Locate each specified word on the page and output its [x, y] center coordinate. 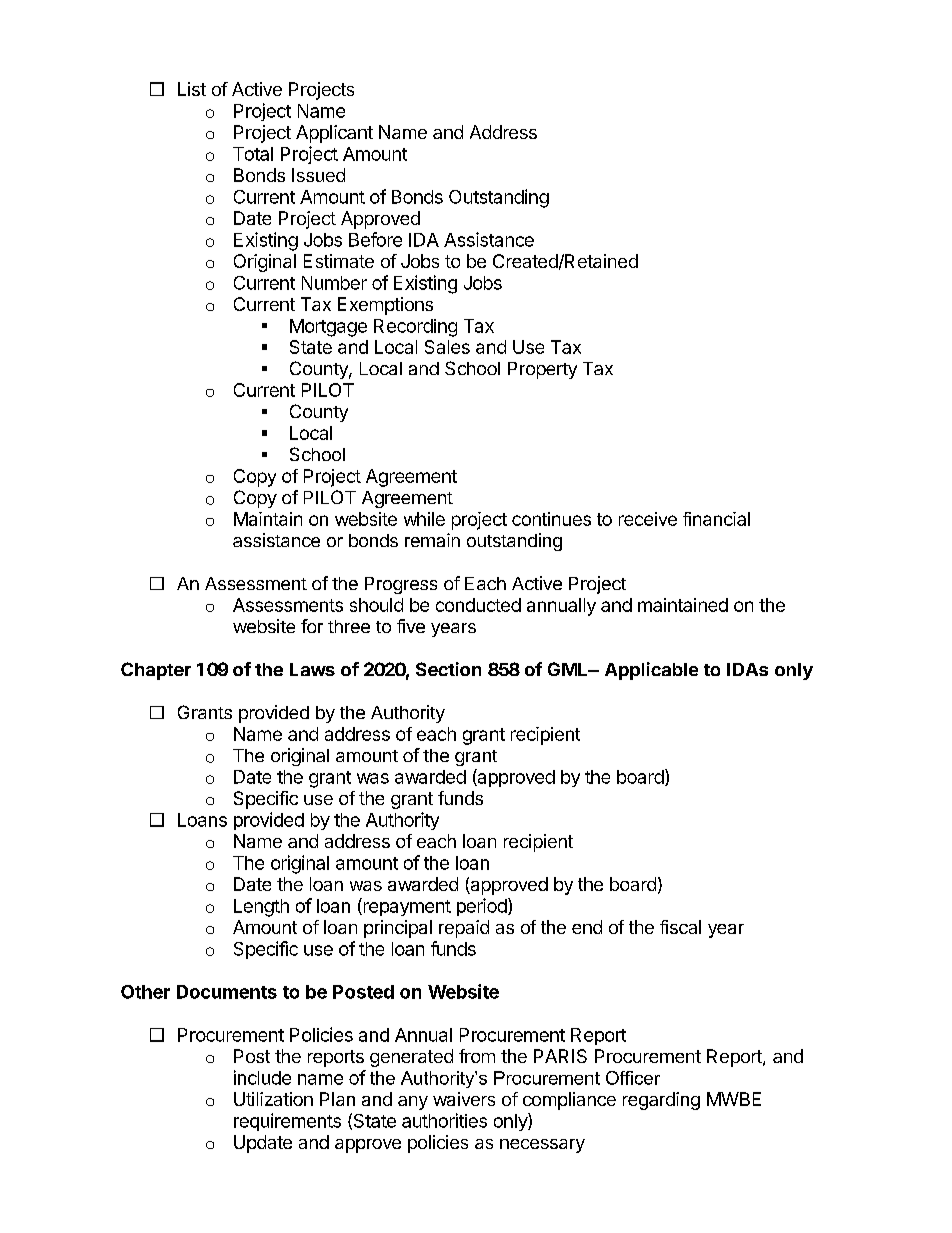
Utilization [273, 1099]
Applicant [334, 134]
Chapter [156, 671]
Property [542, 370]
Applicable [651, 671]
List [192, 89]
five [411, 626]
